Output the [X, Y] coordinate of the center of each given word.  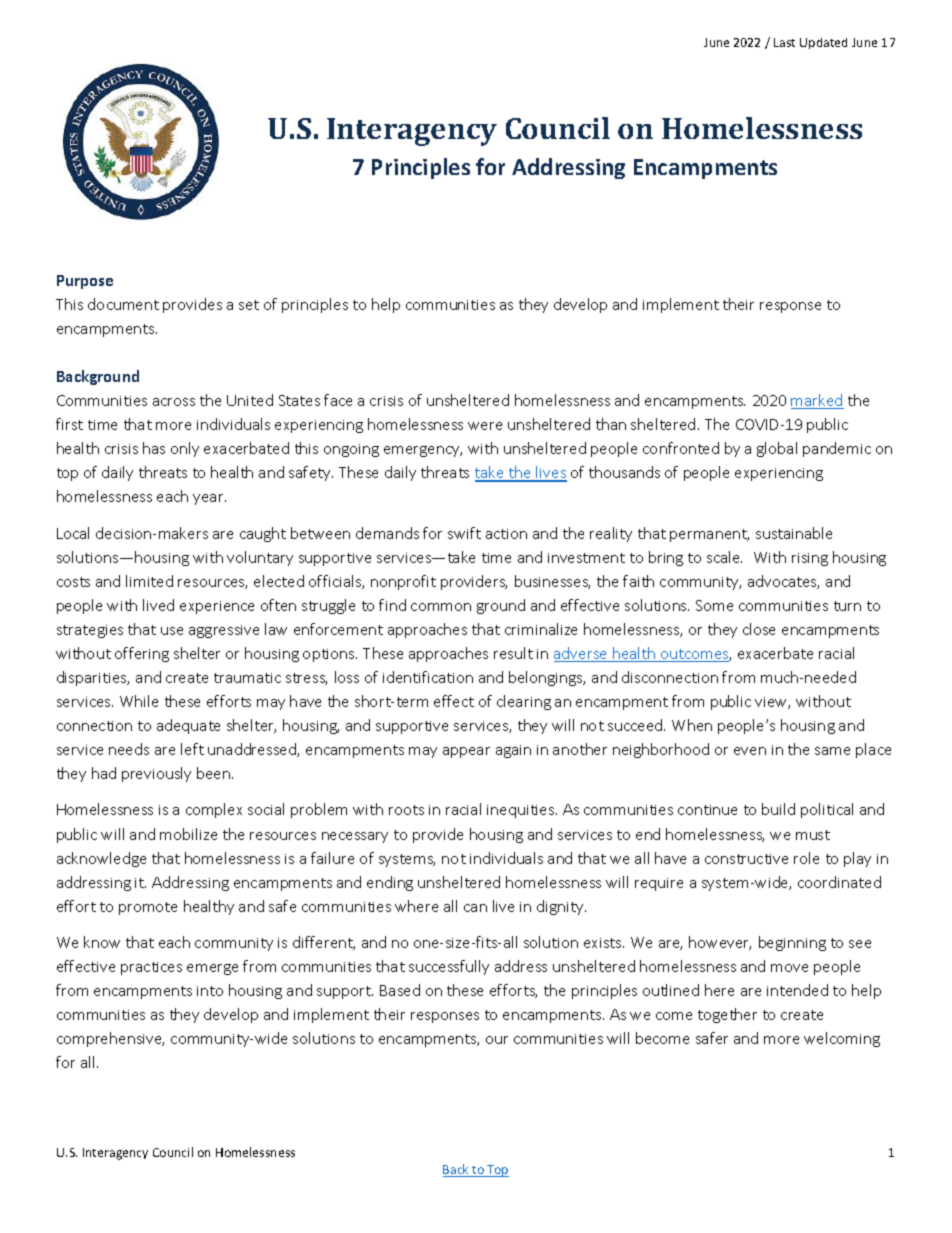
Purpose [85, 282]
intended [797, 990]
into [210, 991]
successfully [449, 967]
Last [784, 42]
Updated [823, 43]
